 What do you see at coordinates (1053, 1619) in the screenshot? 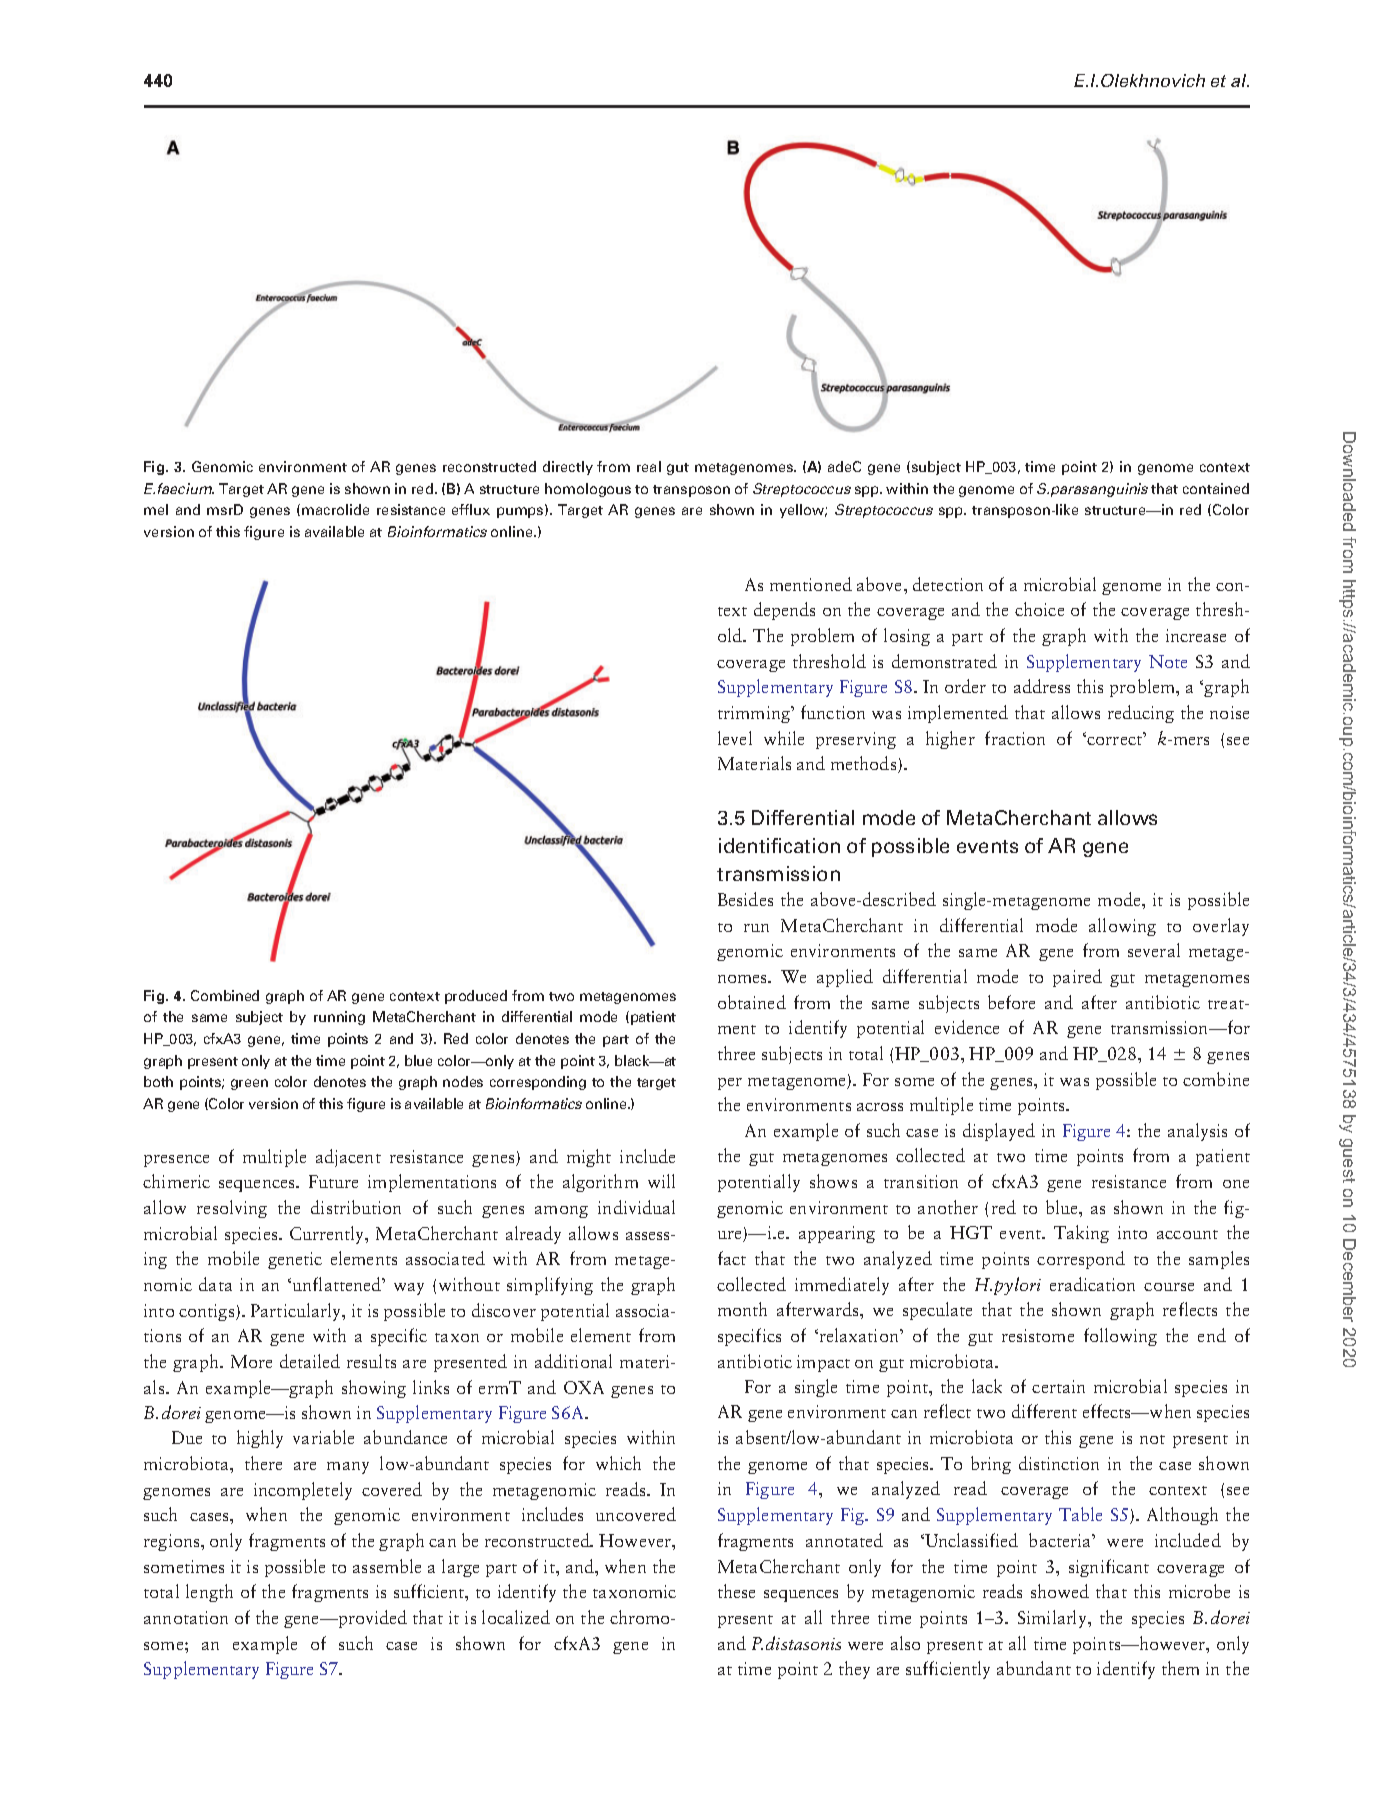
I see `Similarly` at bounding box center [1053, 1619].
